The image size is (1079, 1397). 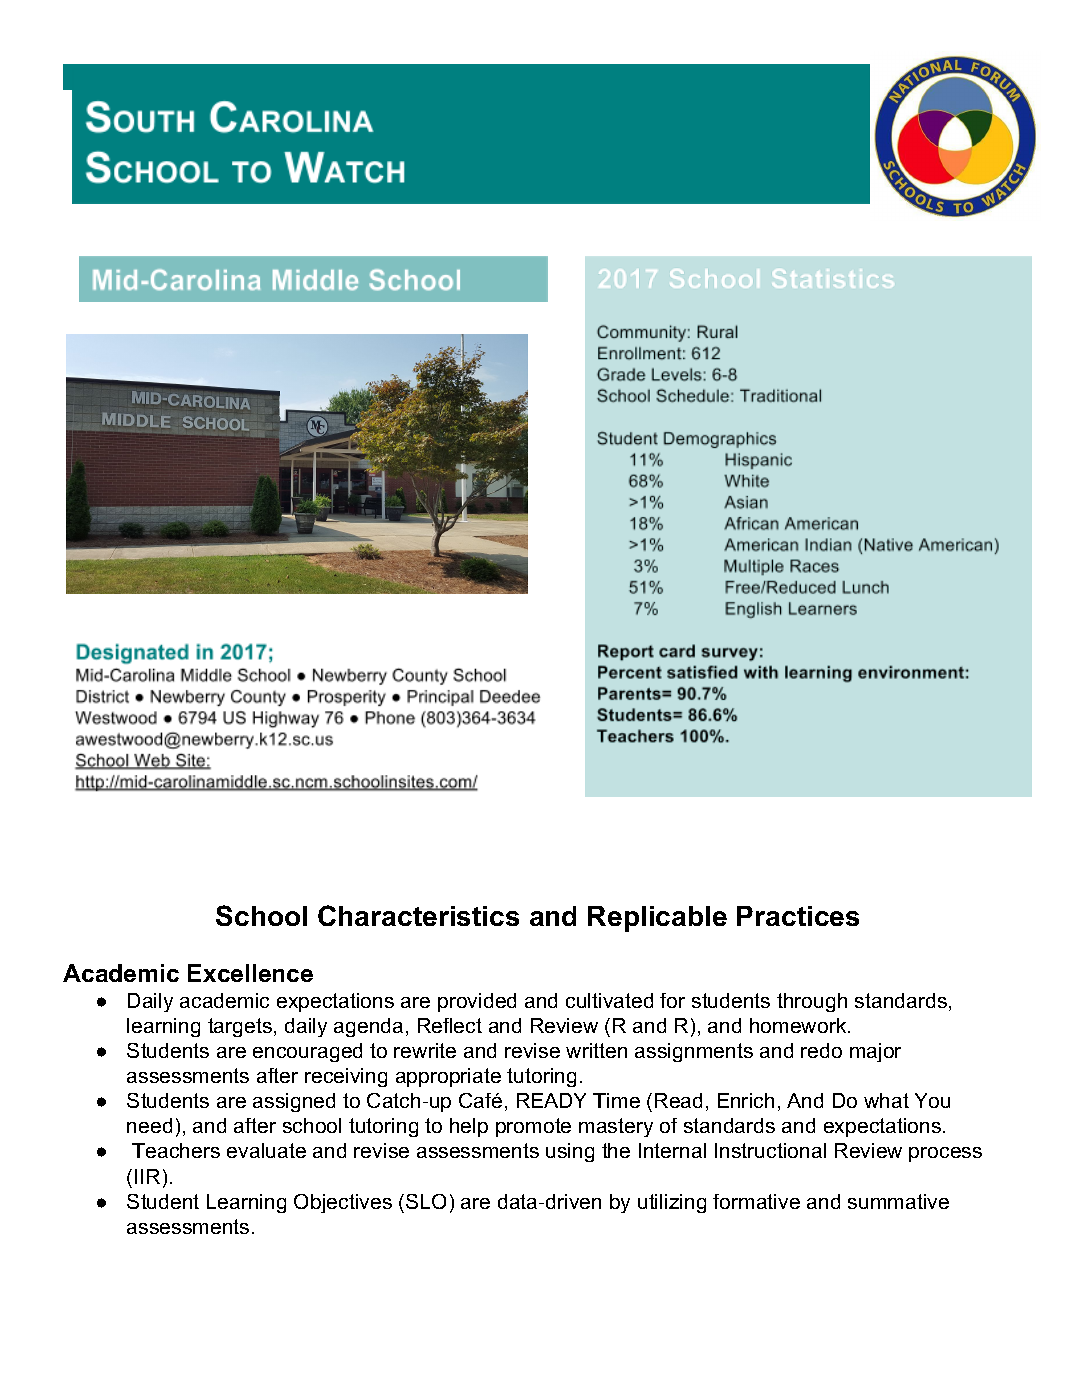 I want to click on SLO, so click(x=426, y=1201).
